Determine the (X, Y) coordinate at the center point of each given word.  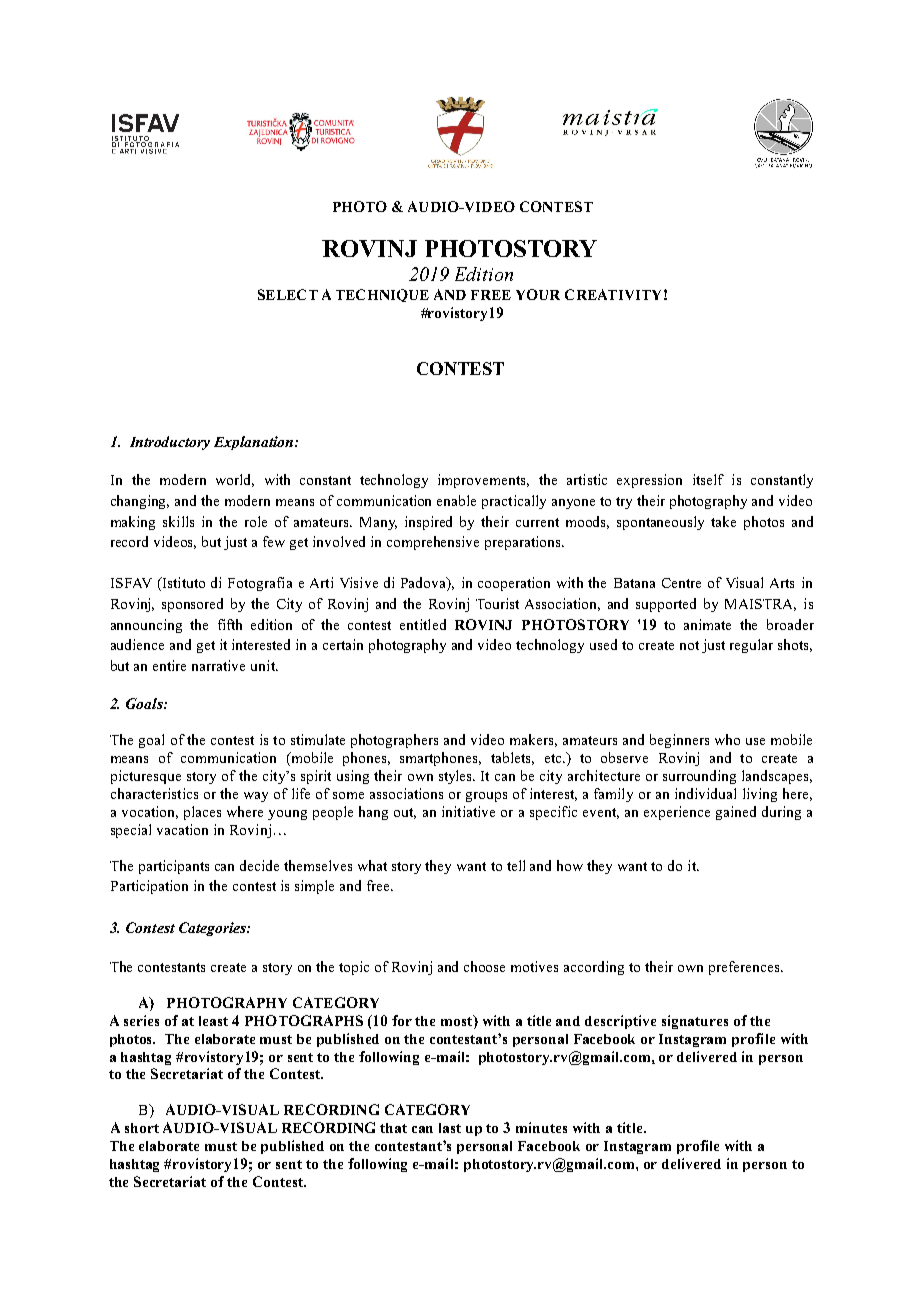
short (142, 1128)
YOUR (538, 294)
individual (705, 793)
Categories (213, 929)
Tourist (497, 603)
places (202, 813)
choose (484, 966)
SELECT (288, 294)
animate (707, 624)
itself (708, 479)
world (235, 480)
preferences (744, 968)
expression (649, 481)
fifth (230, 624)
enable (456, 500)
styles (457, 777)
